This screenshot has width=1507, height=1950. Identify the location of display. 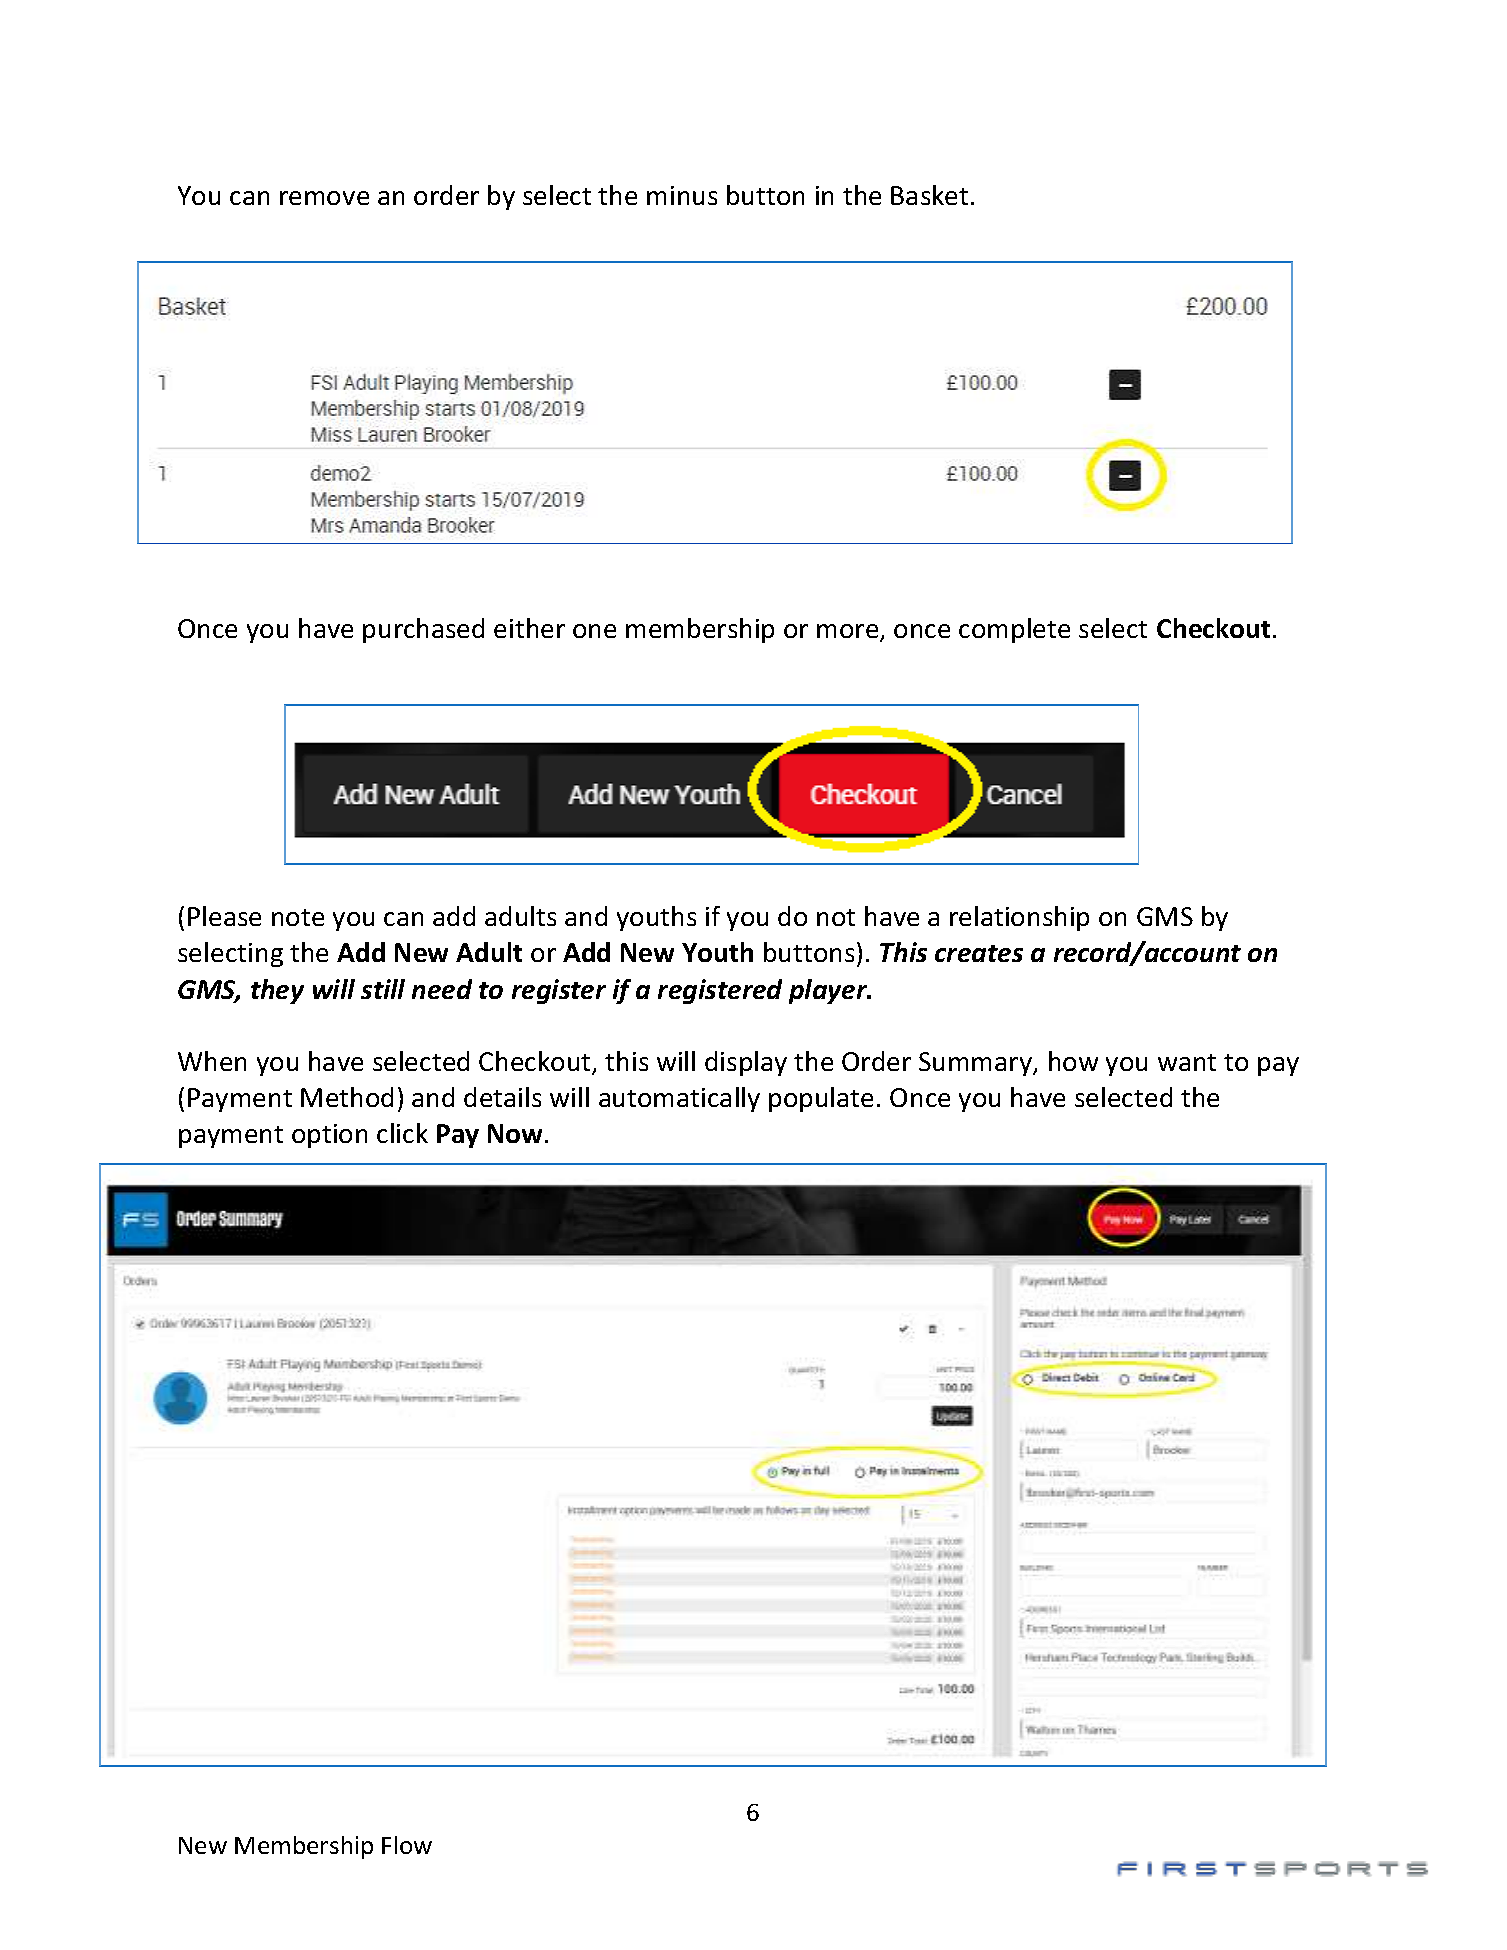
(746, 1063).
